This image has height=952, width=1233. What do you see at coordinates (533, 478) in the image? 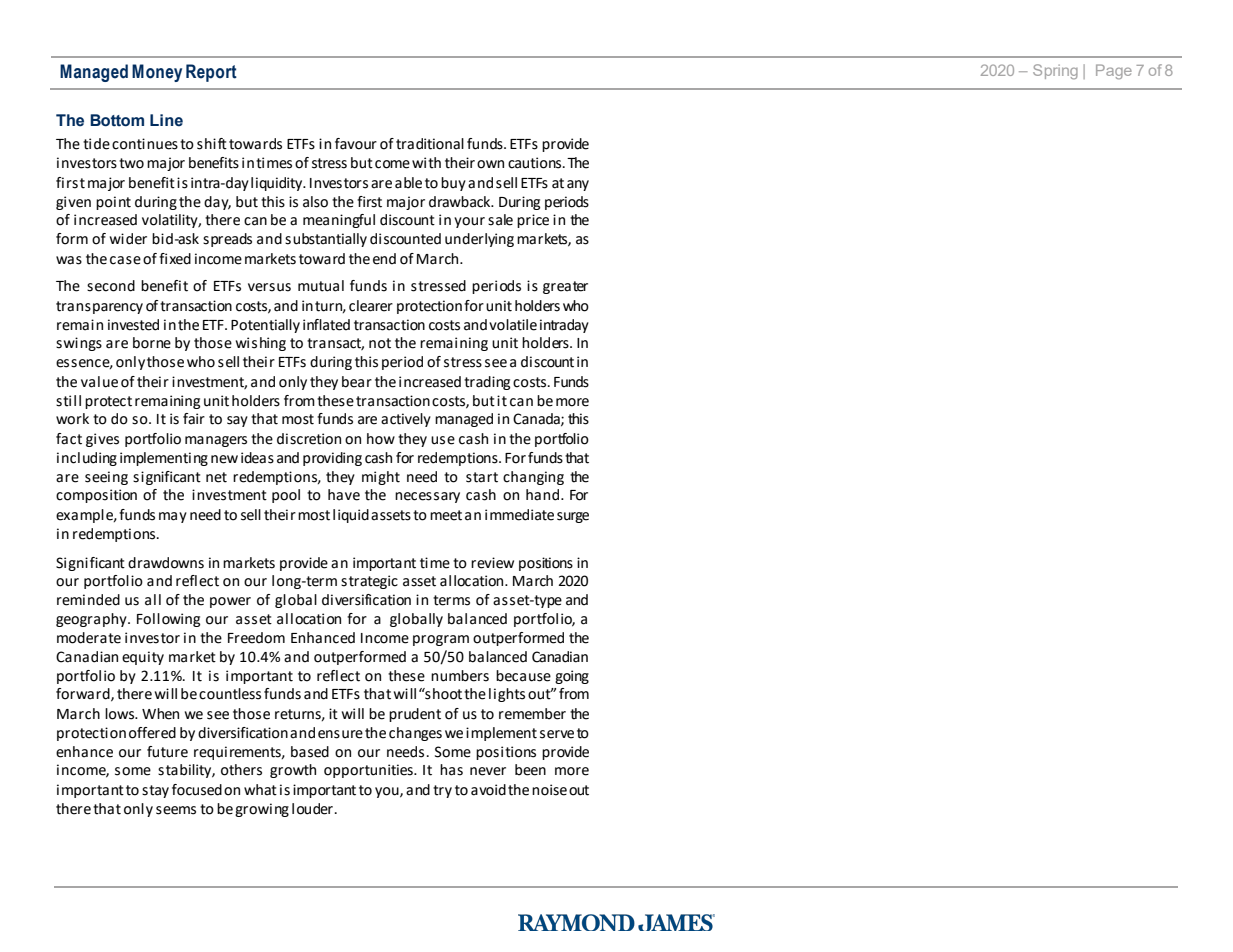
I see `changing` at bounding box center [533, 478].
